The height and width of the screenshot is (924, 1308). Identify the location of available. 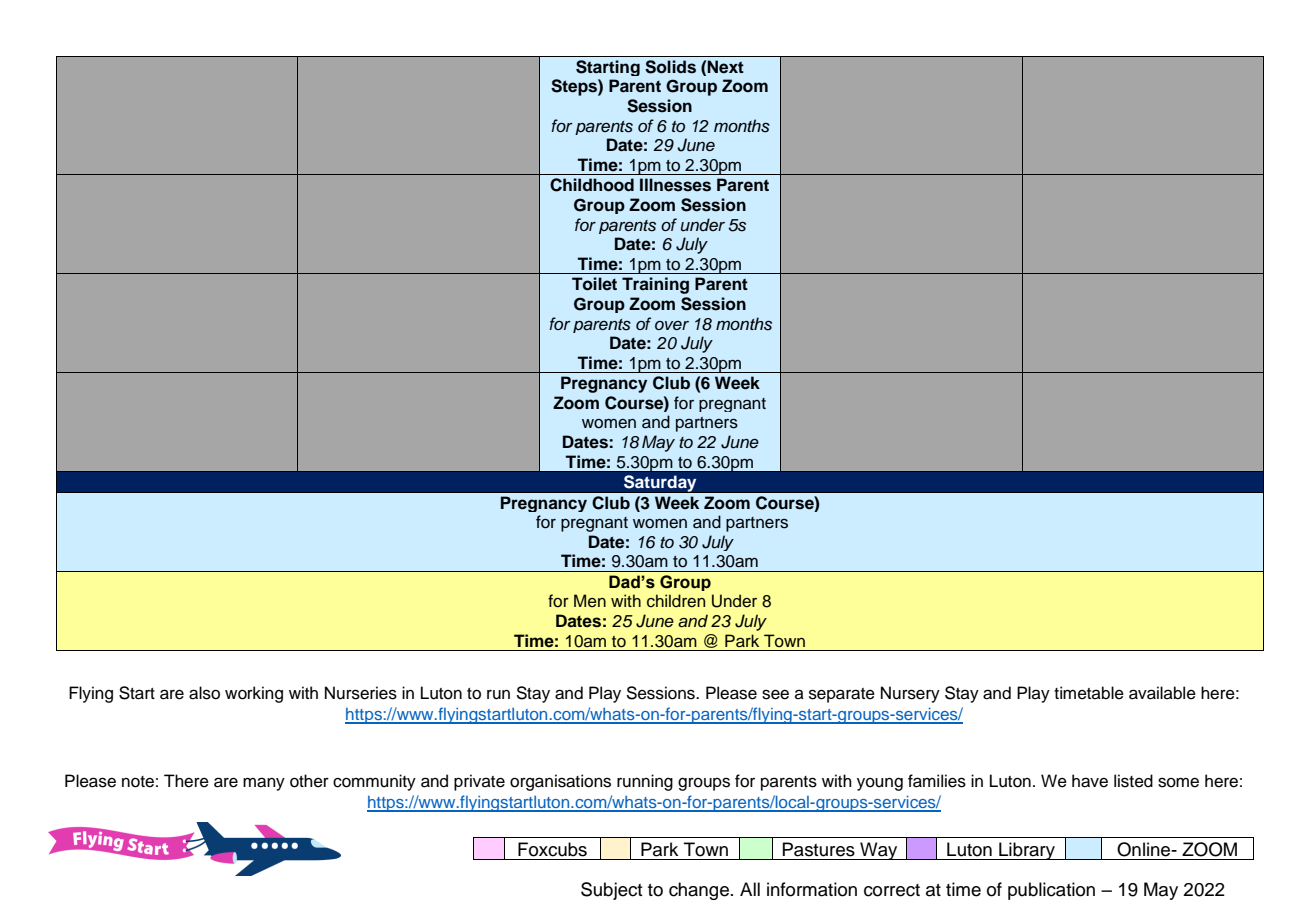
(1162, 693).
